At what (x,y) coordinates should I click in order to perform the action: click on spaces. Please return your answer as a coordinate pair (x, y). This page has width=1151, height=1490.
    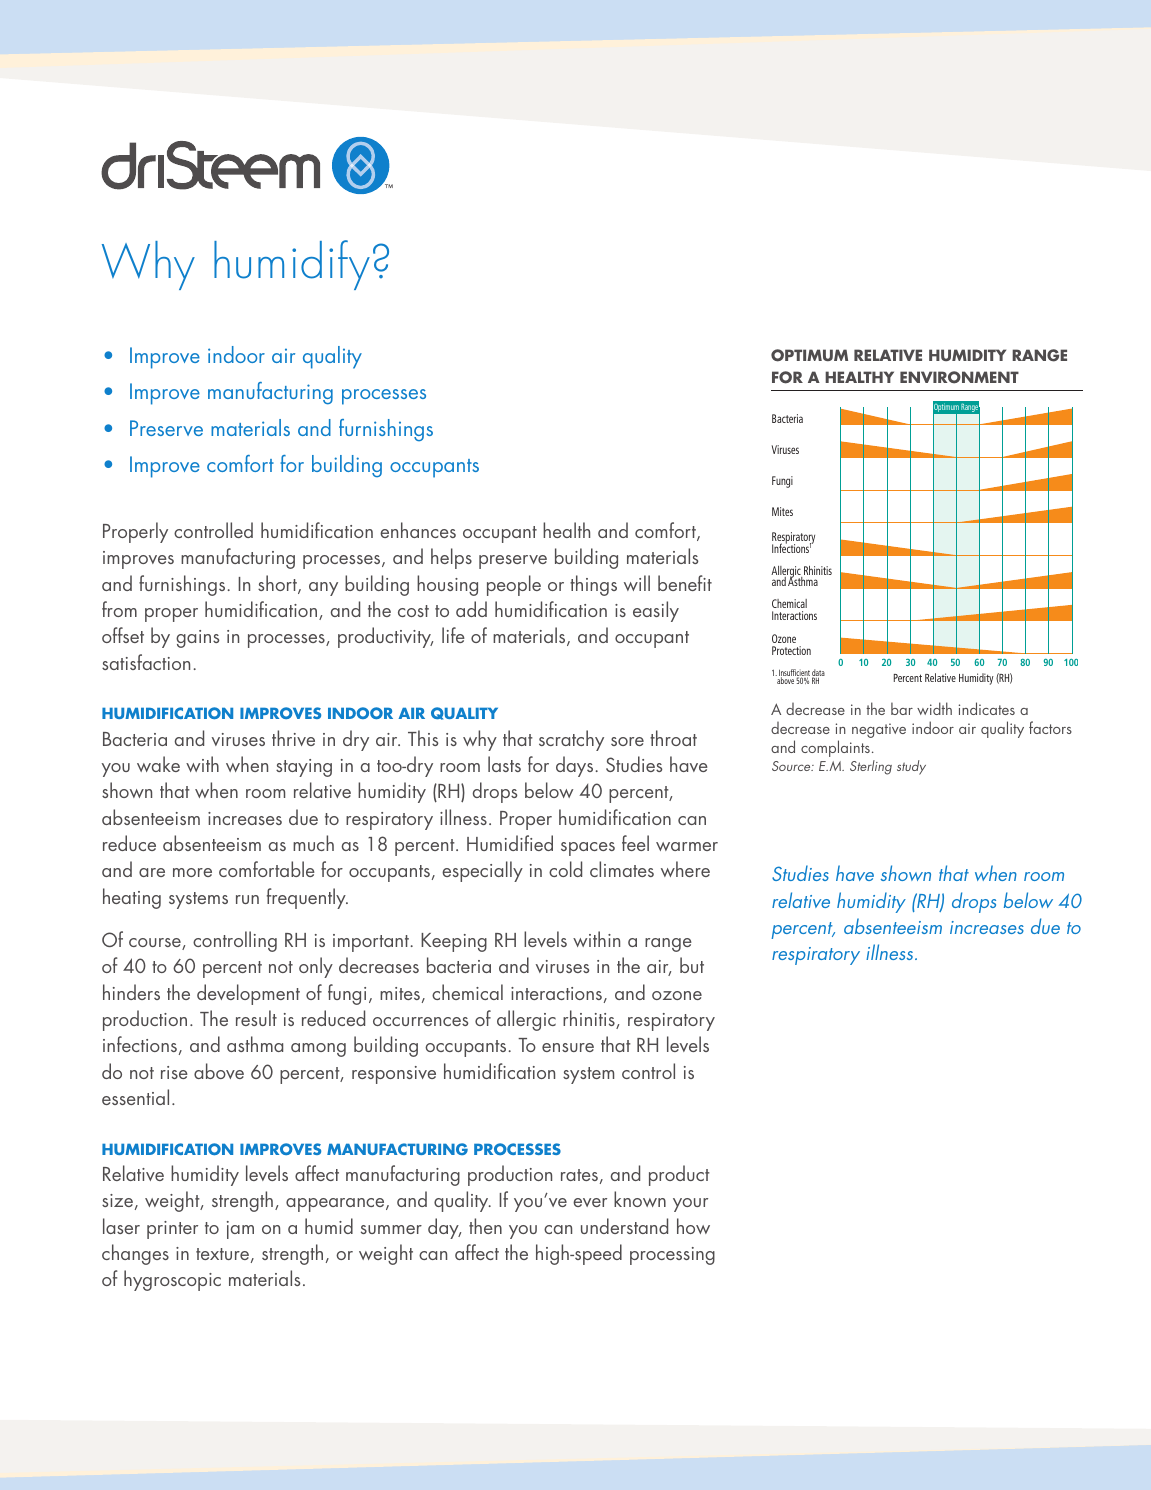
    Looking at the image, I should click on (588, 849).
